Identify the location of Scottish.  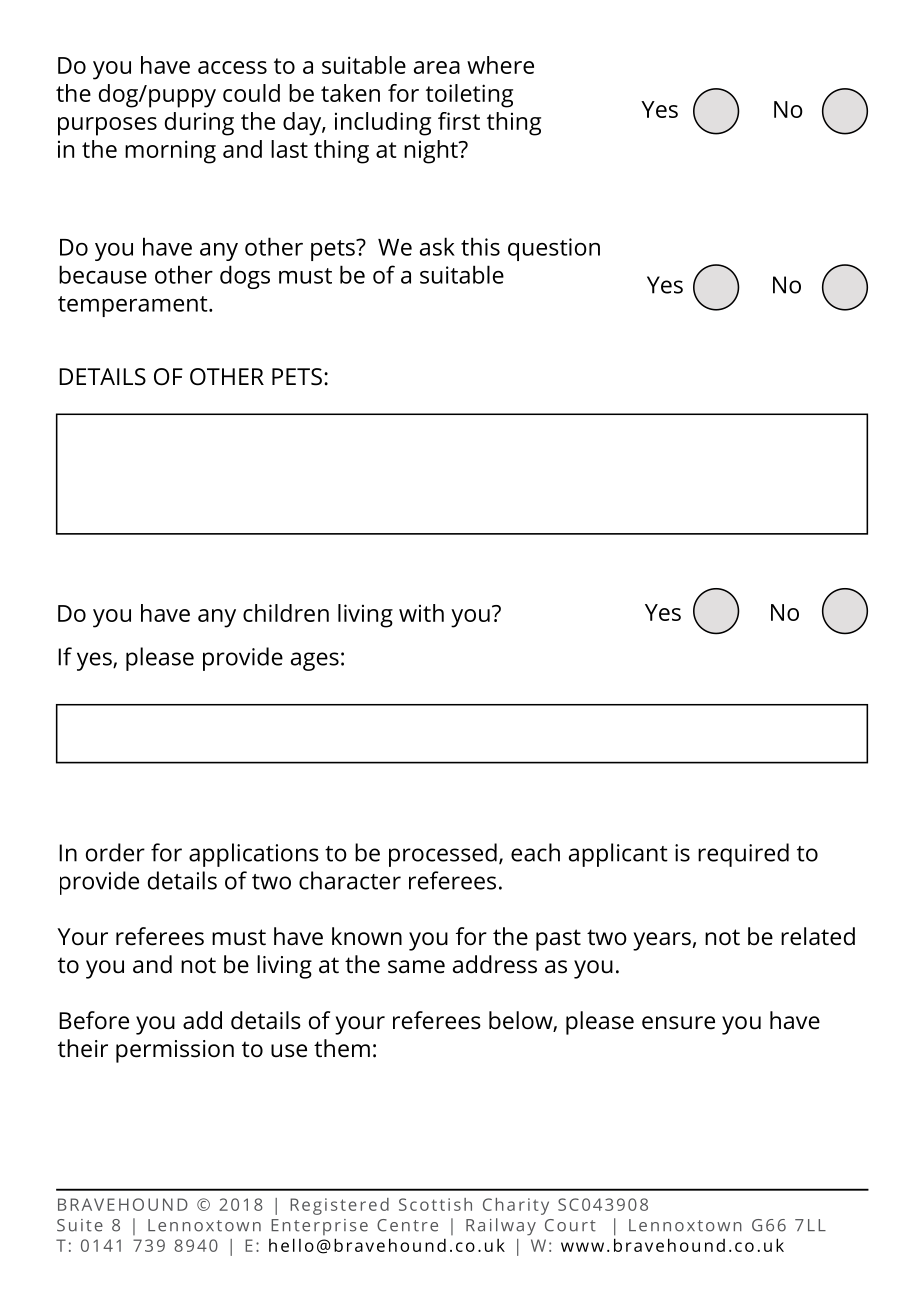
(435, 1204).
